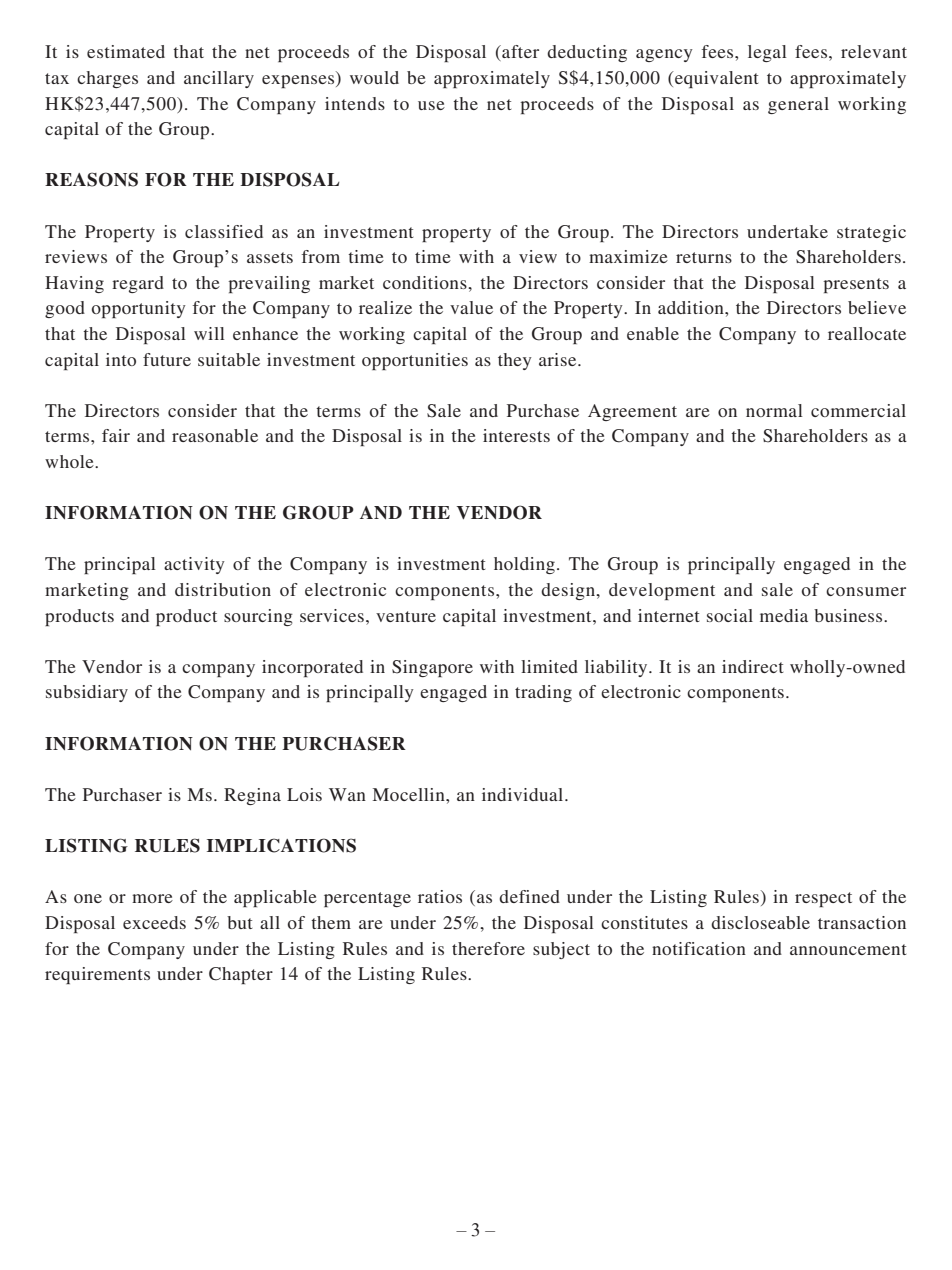 The height and width of the document is (1270, 952). Describe the element at coordinates (167, 359) in the document. I see `future` at that location.
